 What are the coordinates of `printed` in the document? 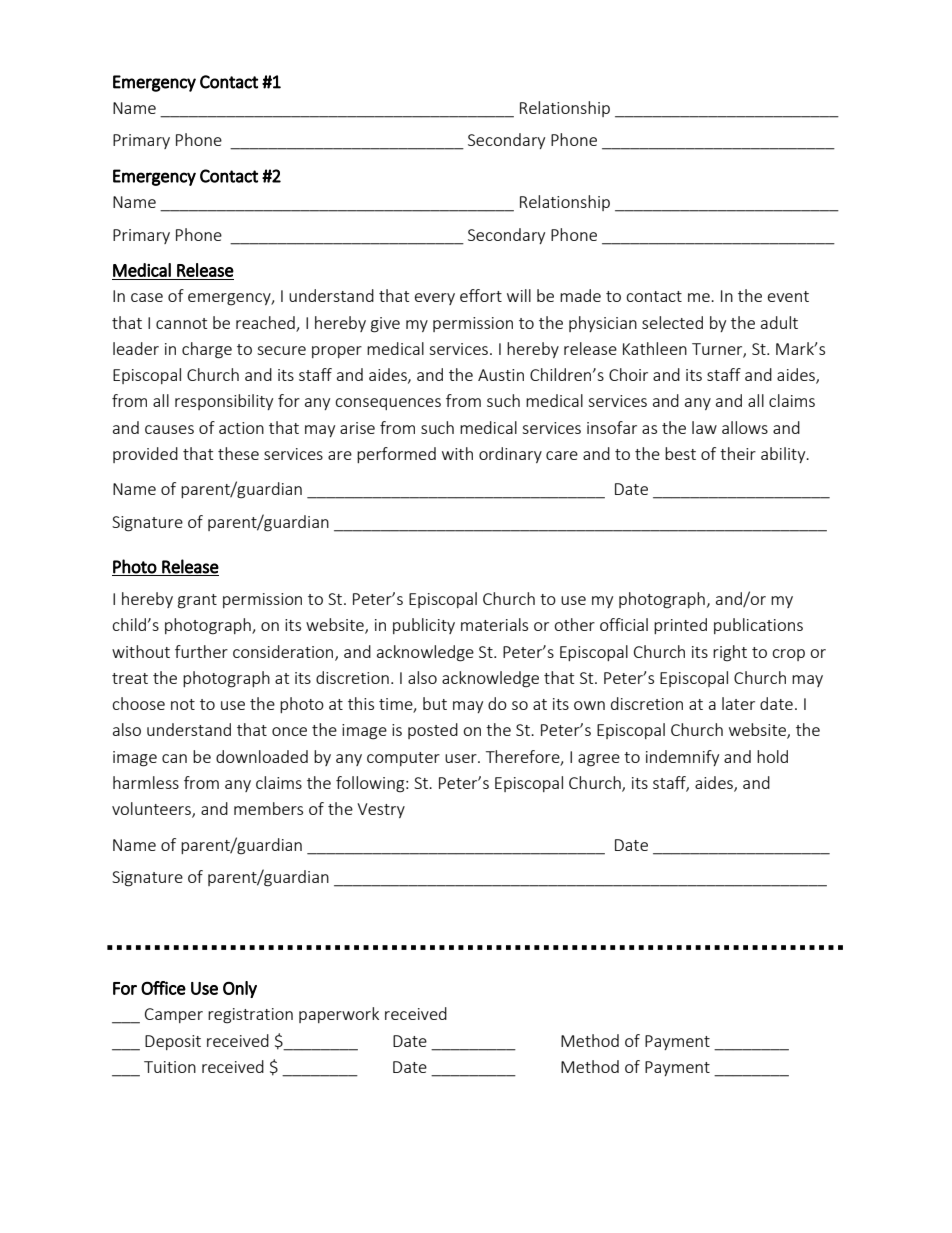 It's located at (680, 626).
